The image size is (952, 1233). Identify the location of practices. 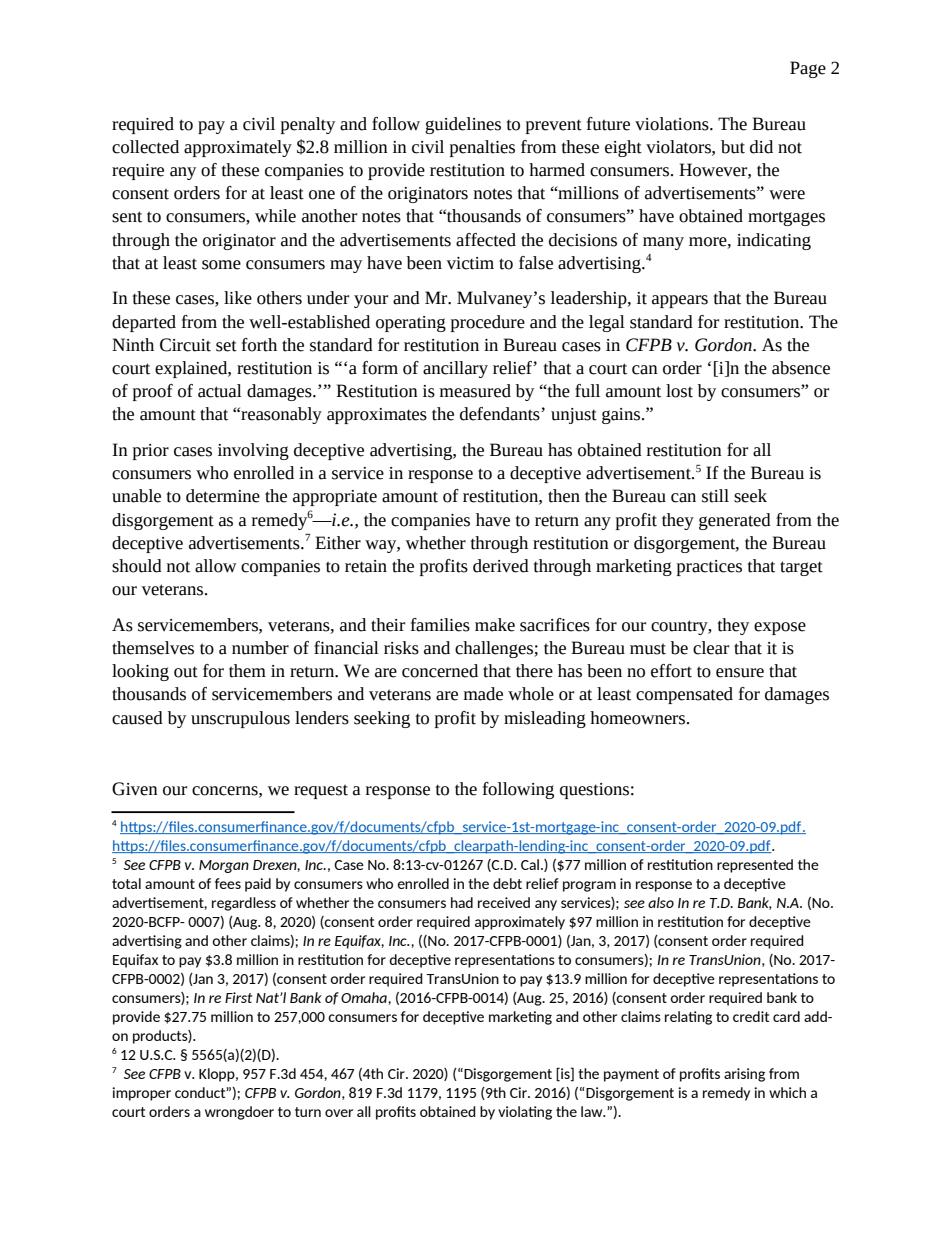
(709, 568).
